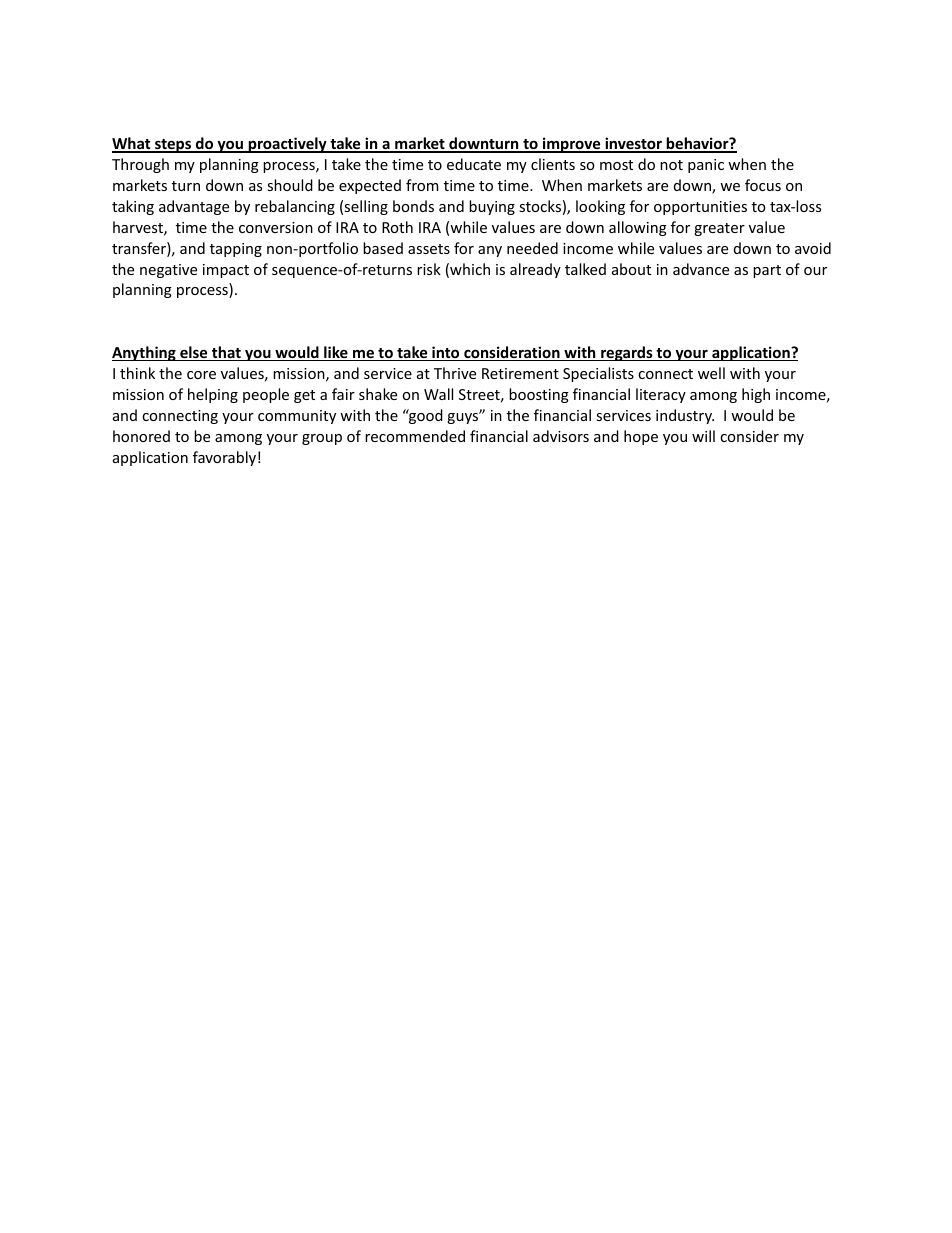  I want to click on panic, so click(706, 166).
